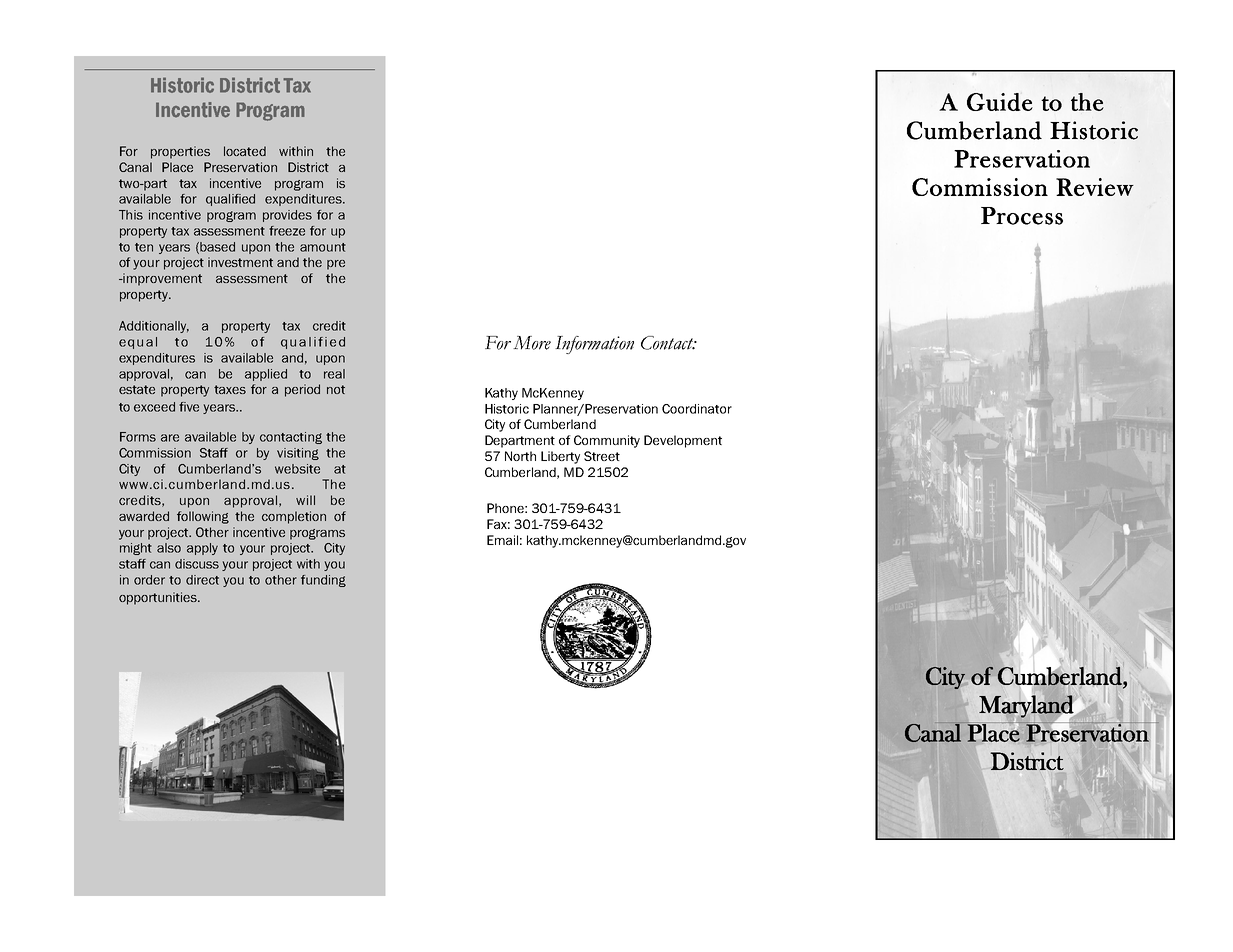  Describe the element at coordinates (1000, 102) in the image. I see `Guide` at that location.
